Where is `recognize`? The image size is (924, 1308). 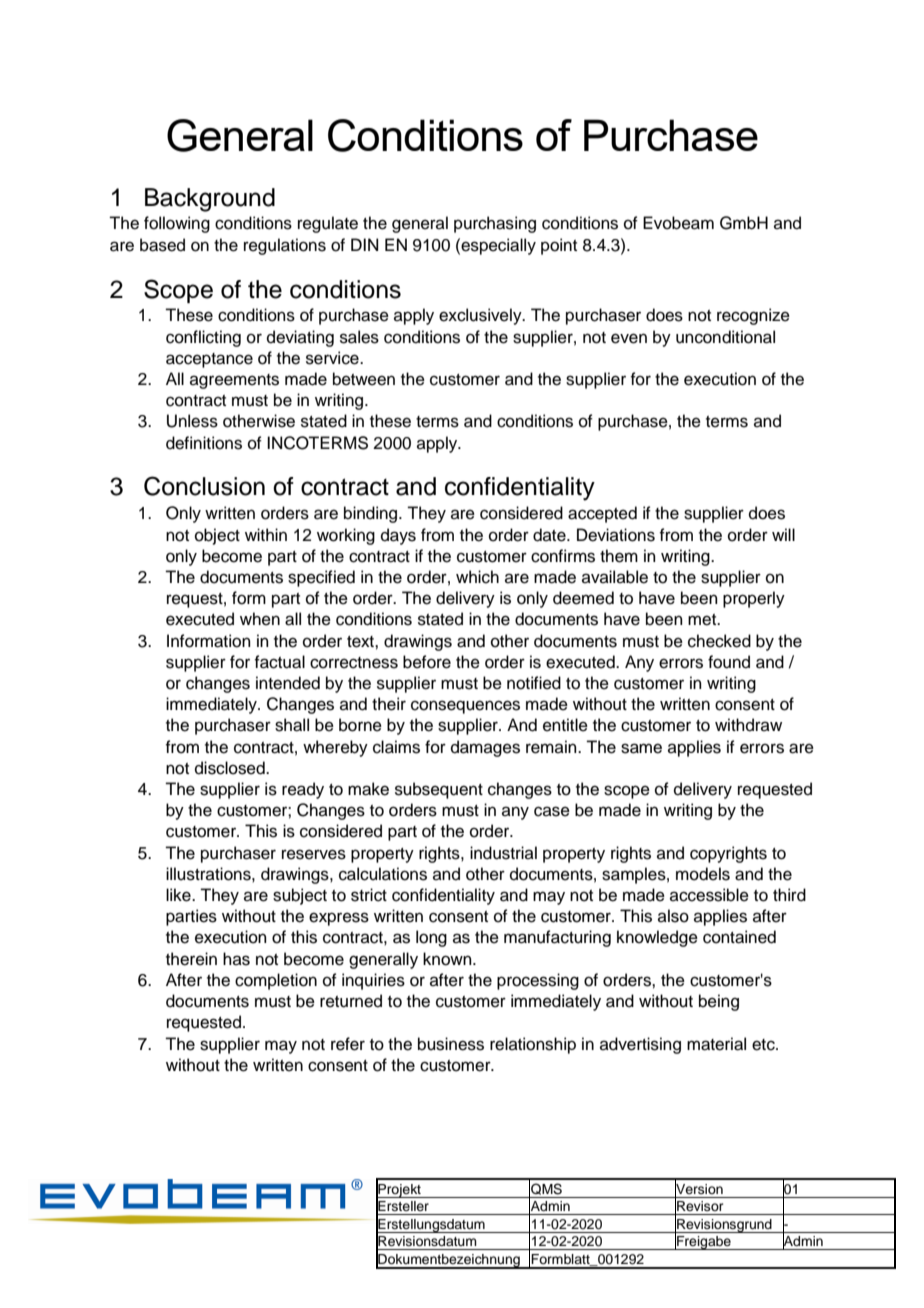
recognize is located at coordinates (753, 316).
